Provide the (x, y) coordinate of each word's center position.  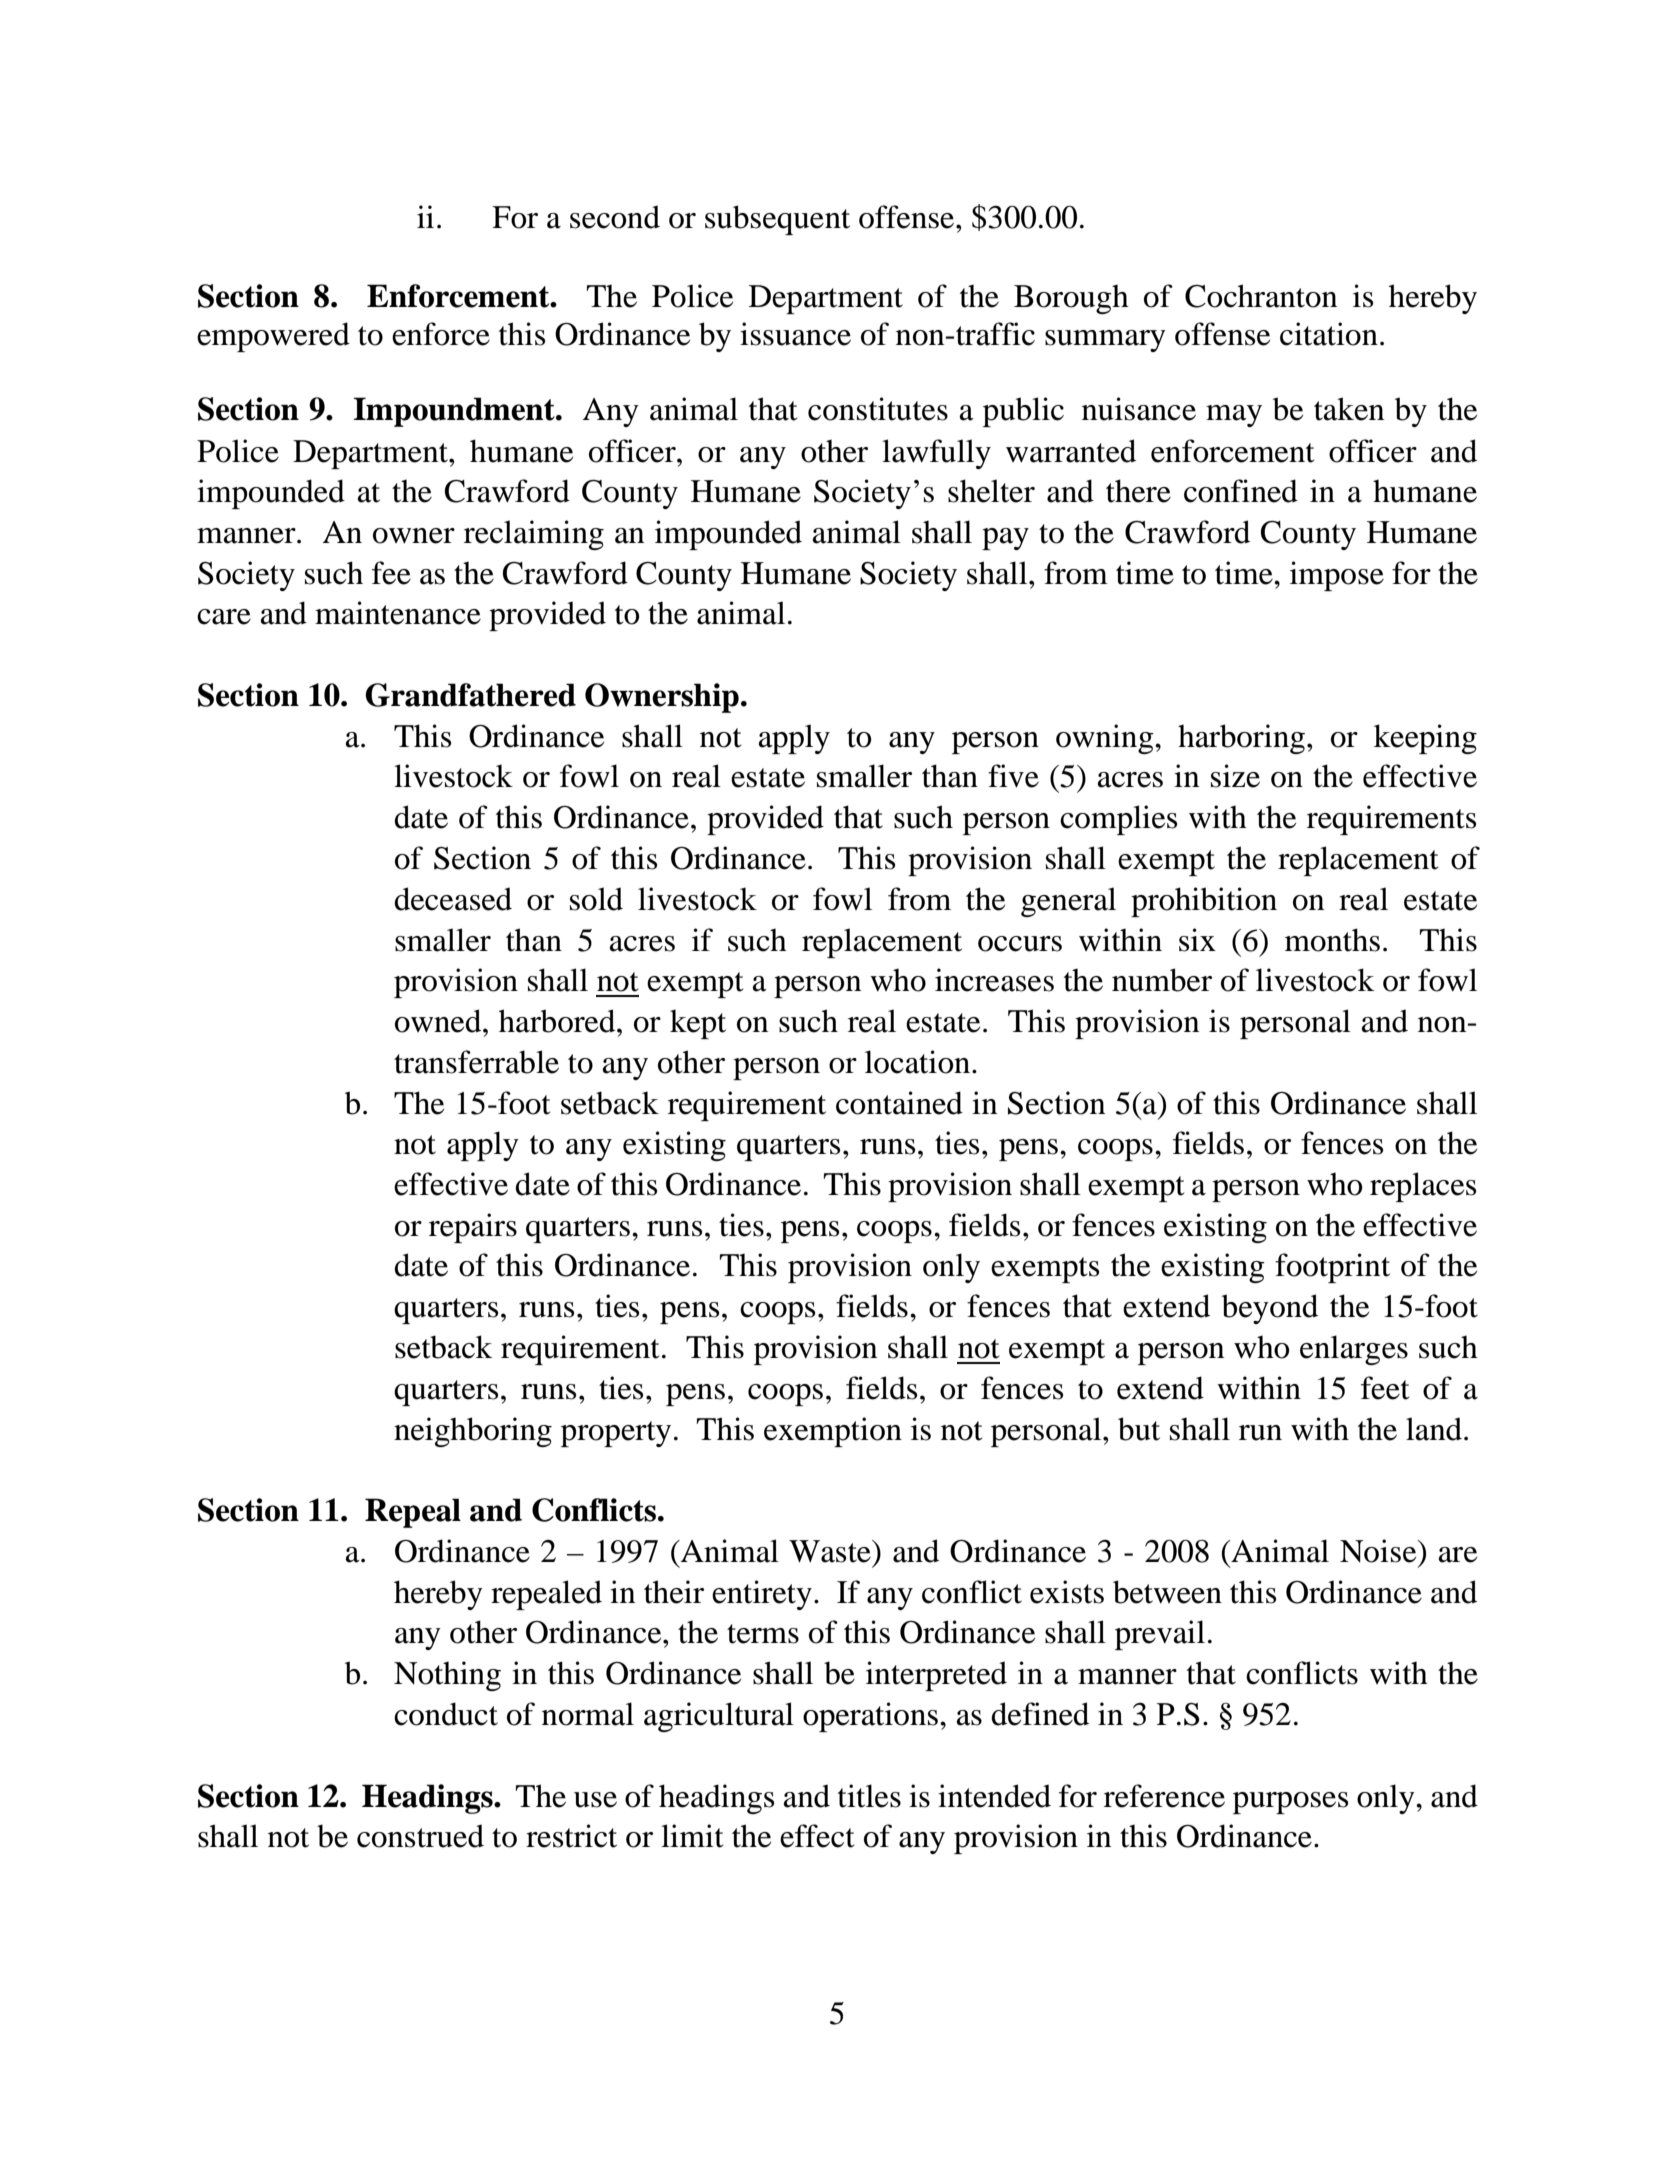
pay (1005, 539)
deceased (453, 899)
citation (1329, 334)
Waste (831, 1551)
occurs (1020, 944)
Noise (1379, 1551)
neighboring (473, 1432)
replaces (1423, 1187)
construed (420, 1836)
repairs (473, 1228)
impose (1337, 576)
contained (899, 1103)
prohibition (1204, 902)
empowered (273, 337)
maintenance (398, 613)
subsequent (777, 220)
